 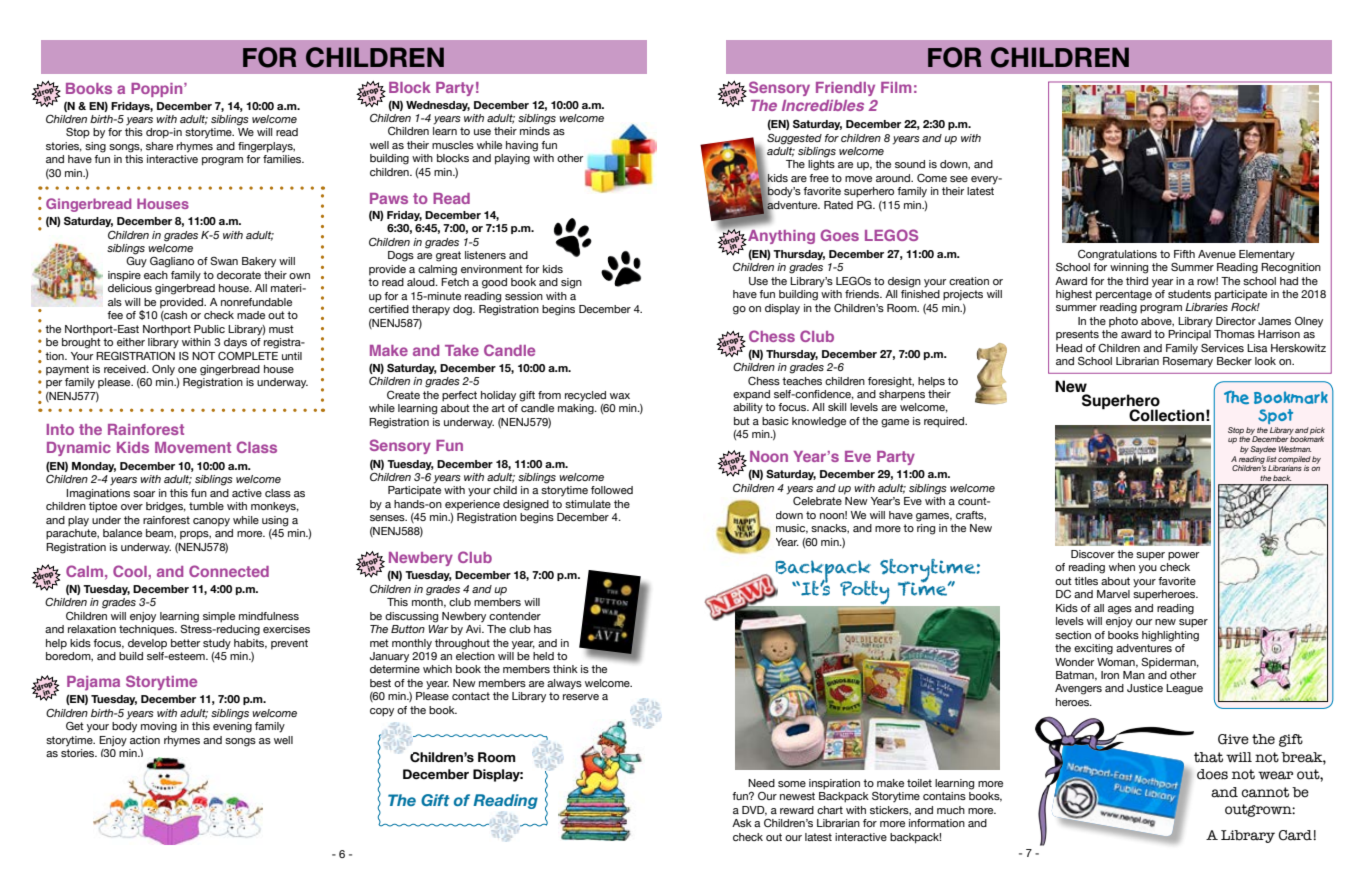 What do you see at coordinates (239, 275) in the screenshot?
I see `decorate` at bounding box center [239, 275].
